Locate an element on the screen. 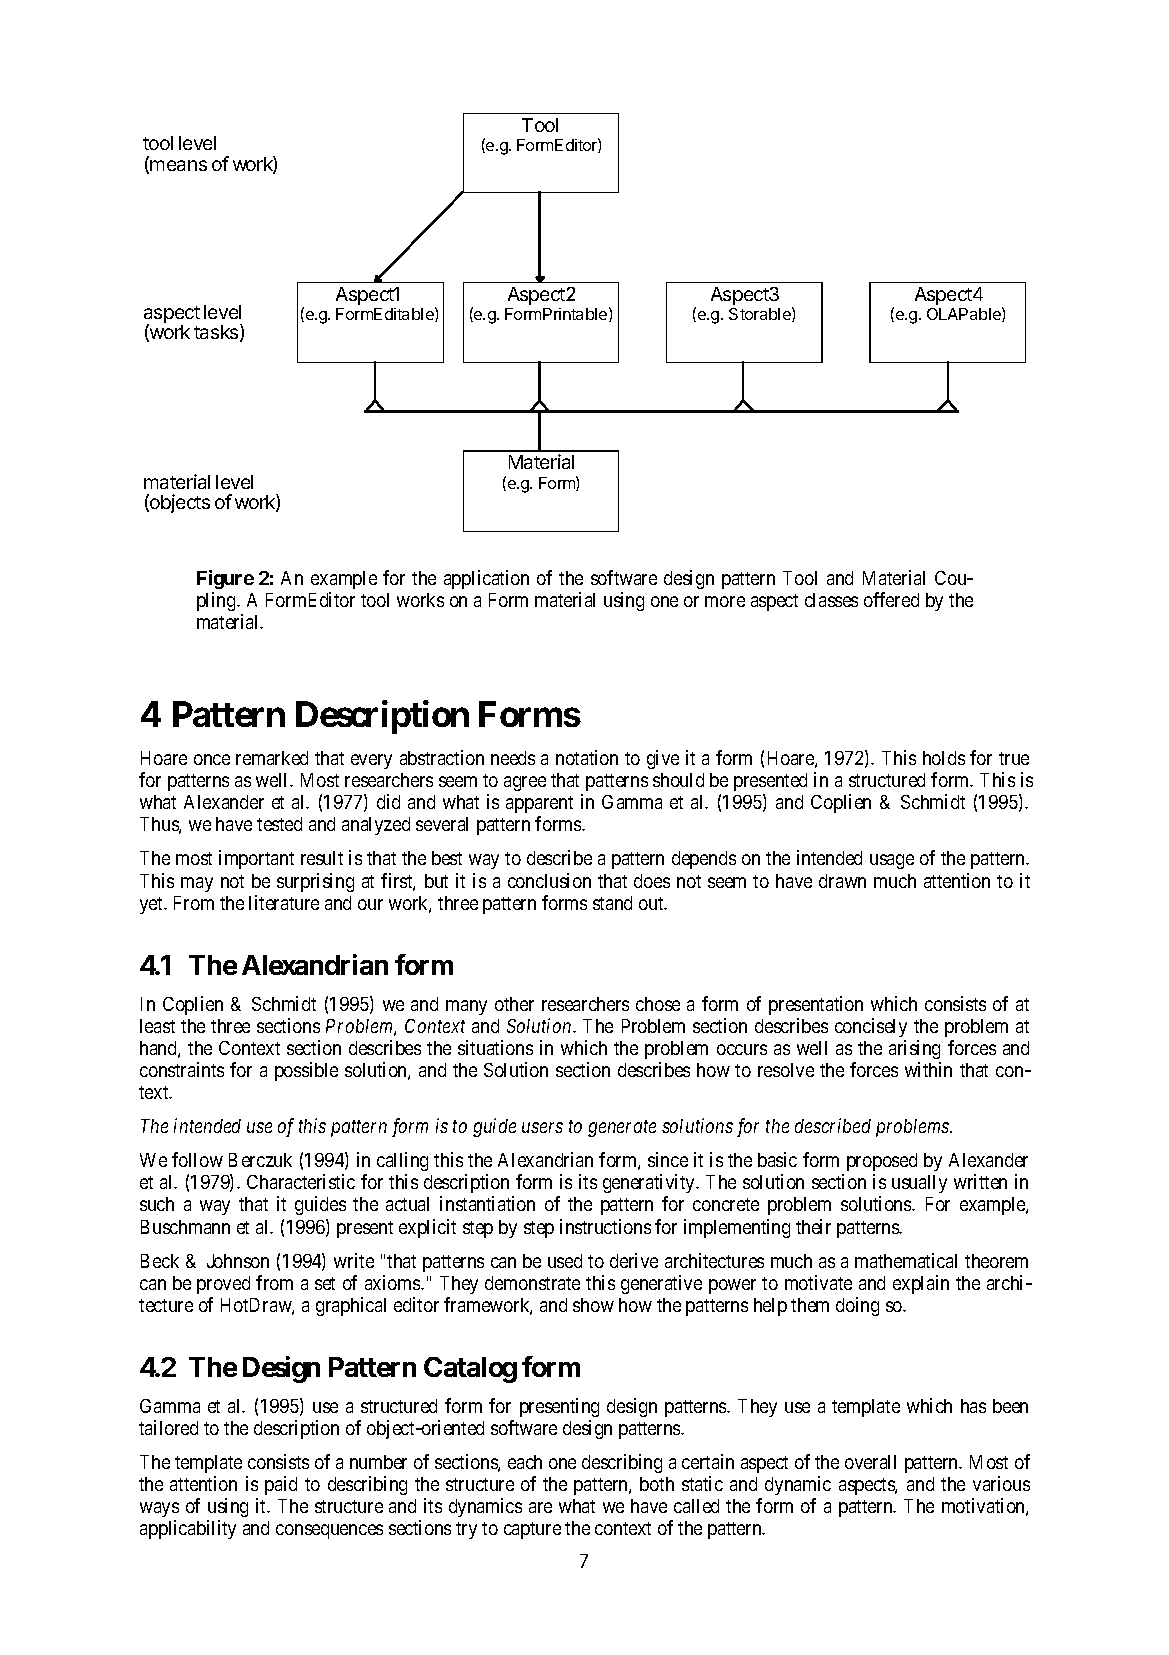 The width and height of the screenshot is (1169, 1655). conclusion is located at coordinates (549, 880).
